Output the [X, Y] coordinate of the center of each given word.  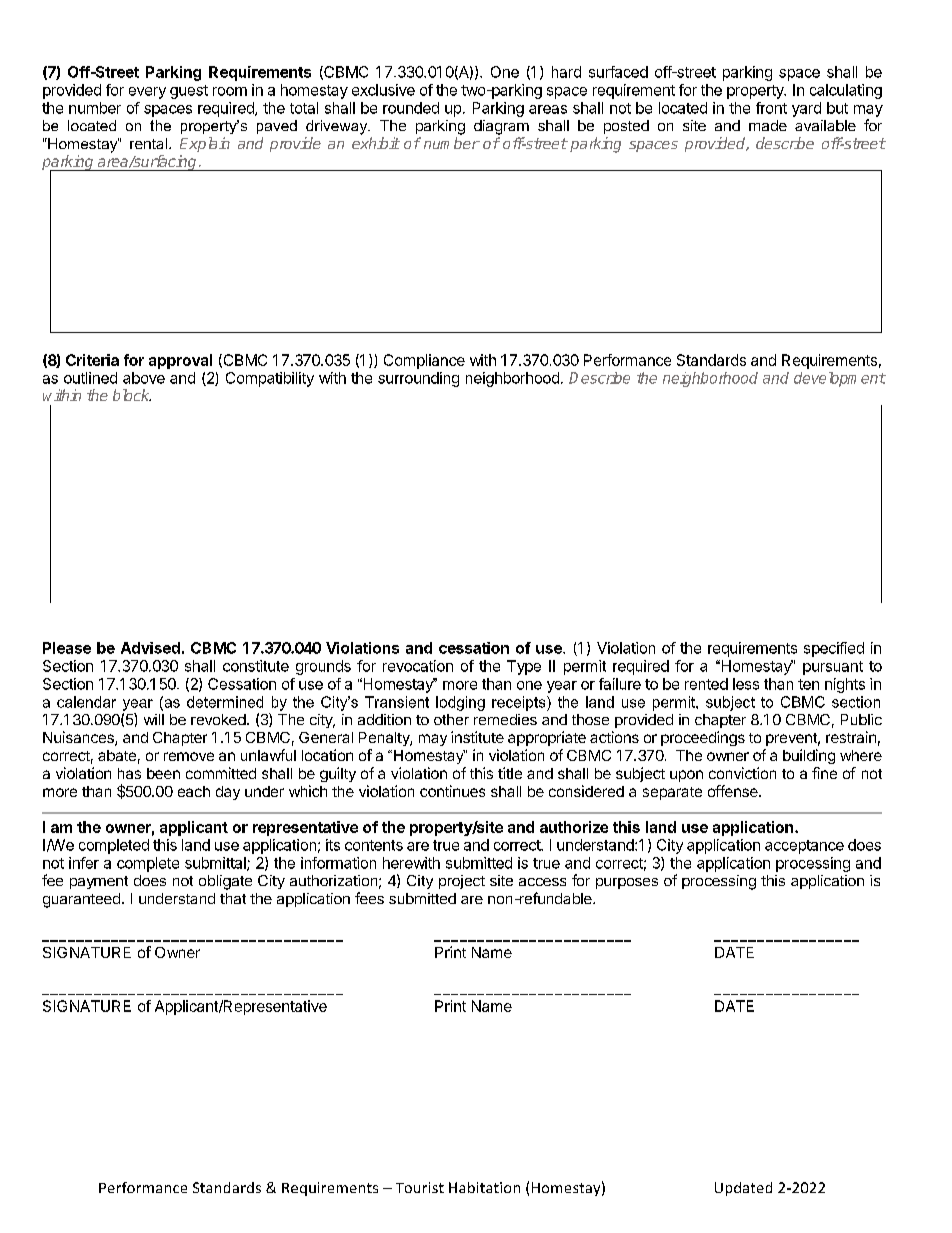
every [147, 93]
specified [834, 649]
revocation [418, 666]
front [771, 108]
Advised [150, 648]
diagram [501, 127]
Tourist [420, 1187]
